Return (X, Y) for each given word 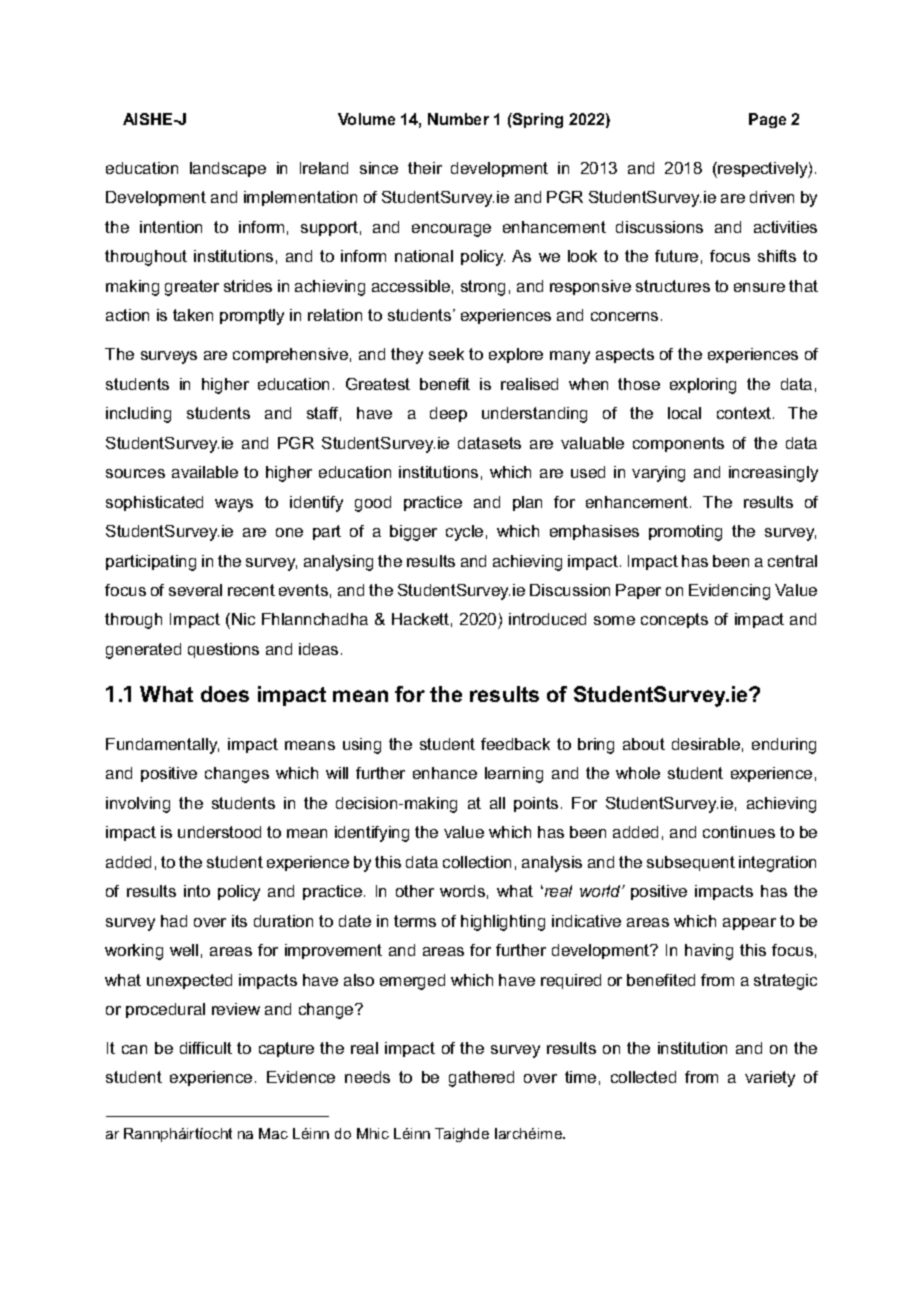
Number (458, 119)
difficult (206, 1048)
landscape (228, 169)
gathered (481, 1079)
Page (767, 120)
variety (770, 1079)
